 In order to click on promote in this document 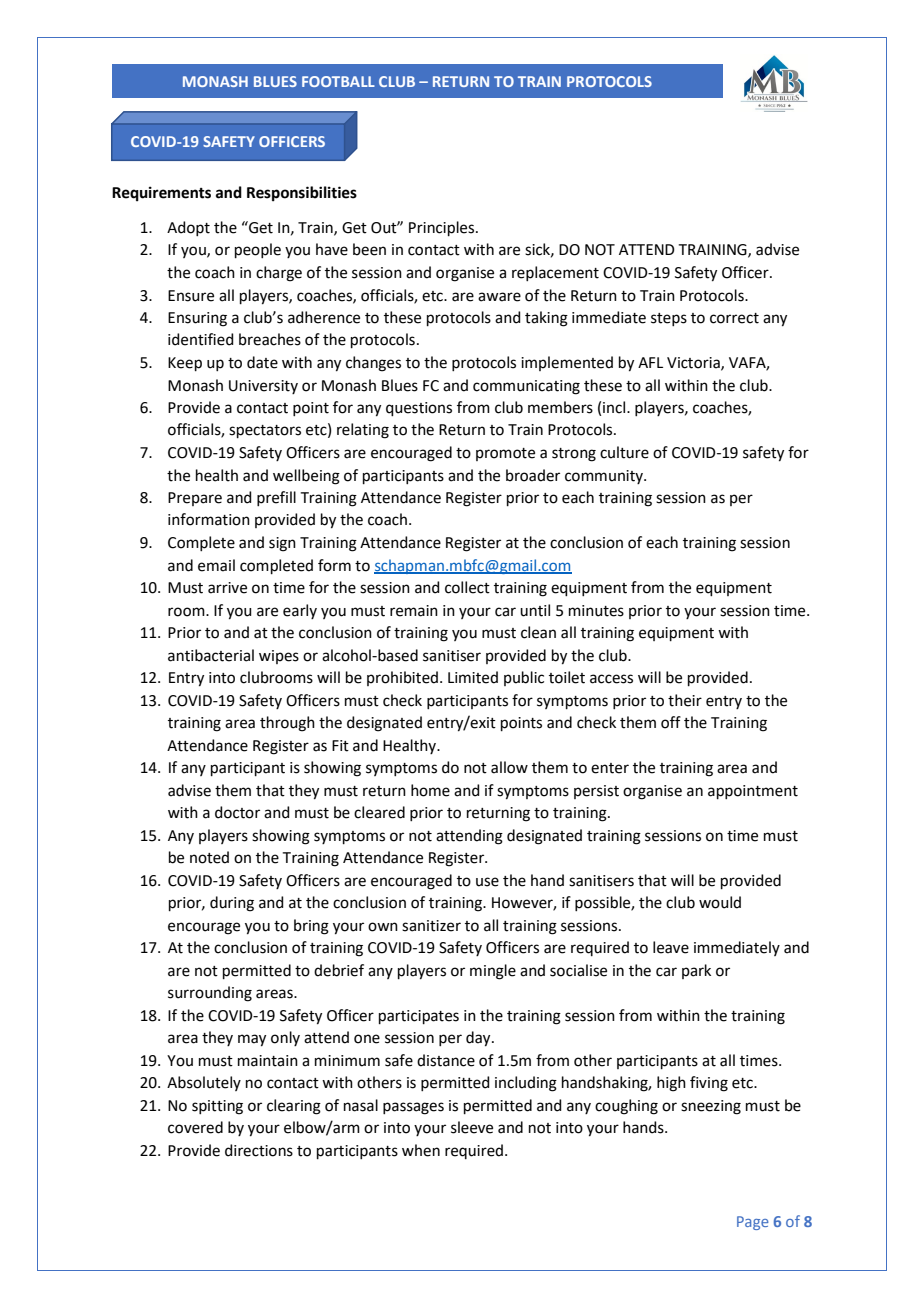, I will do `click(505, 454)`.
